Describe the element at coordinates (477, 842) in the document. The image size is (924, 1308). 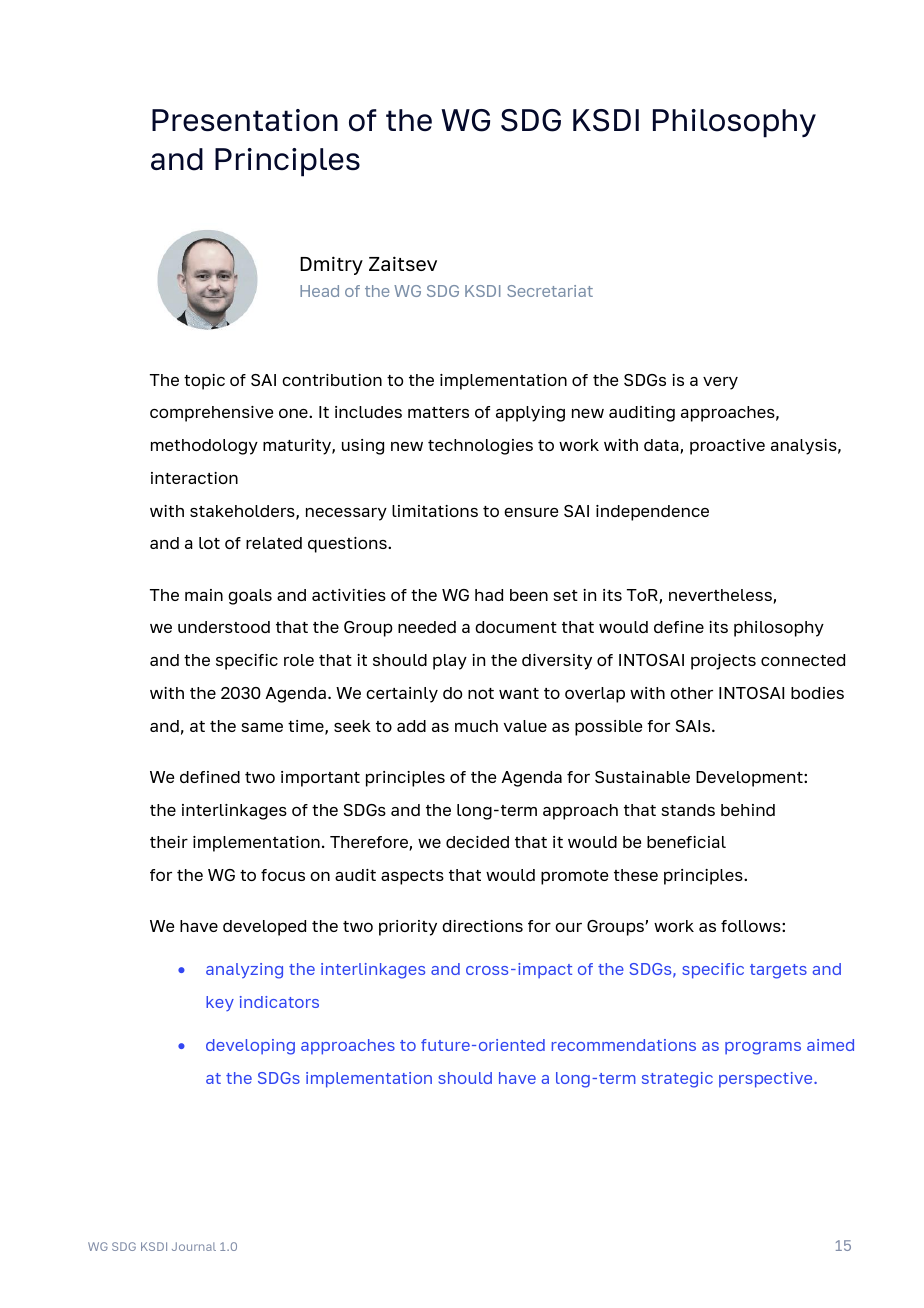
I see `decided` at that location.
